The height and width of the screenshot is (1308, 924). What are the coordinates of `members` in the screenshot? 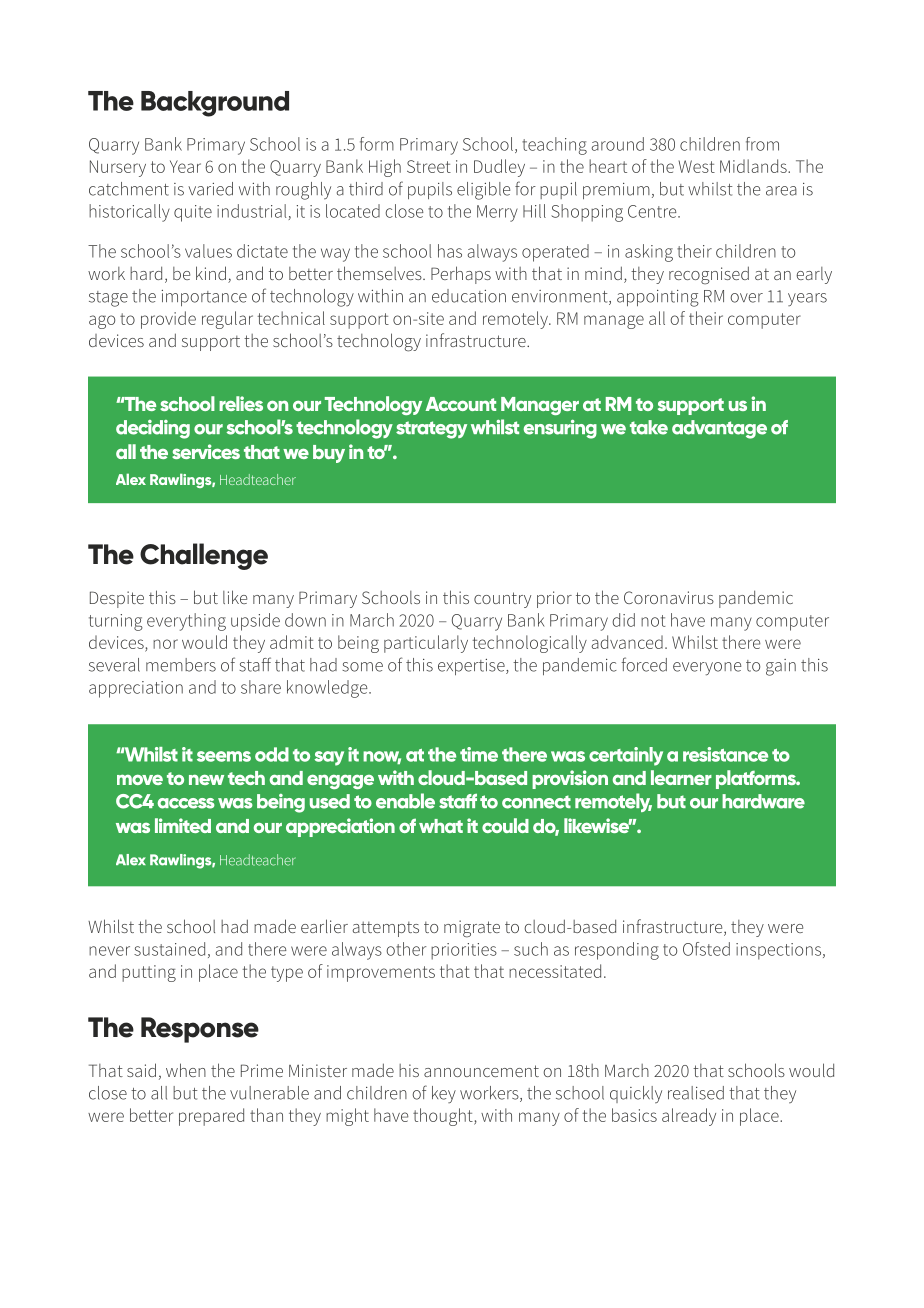 It's located at (181, 665).
